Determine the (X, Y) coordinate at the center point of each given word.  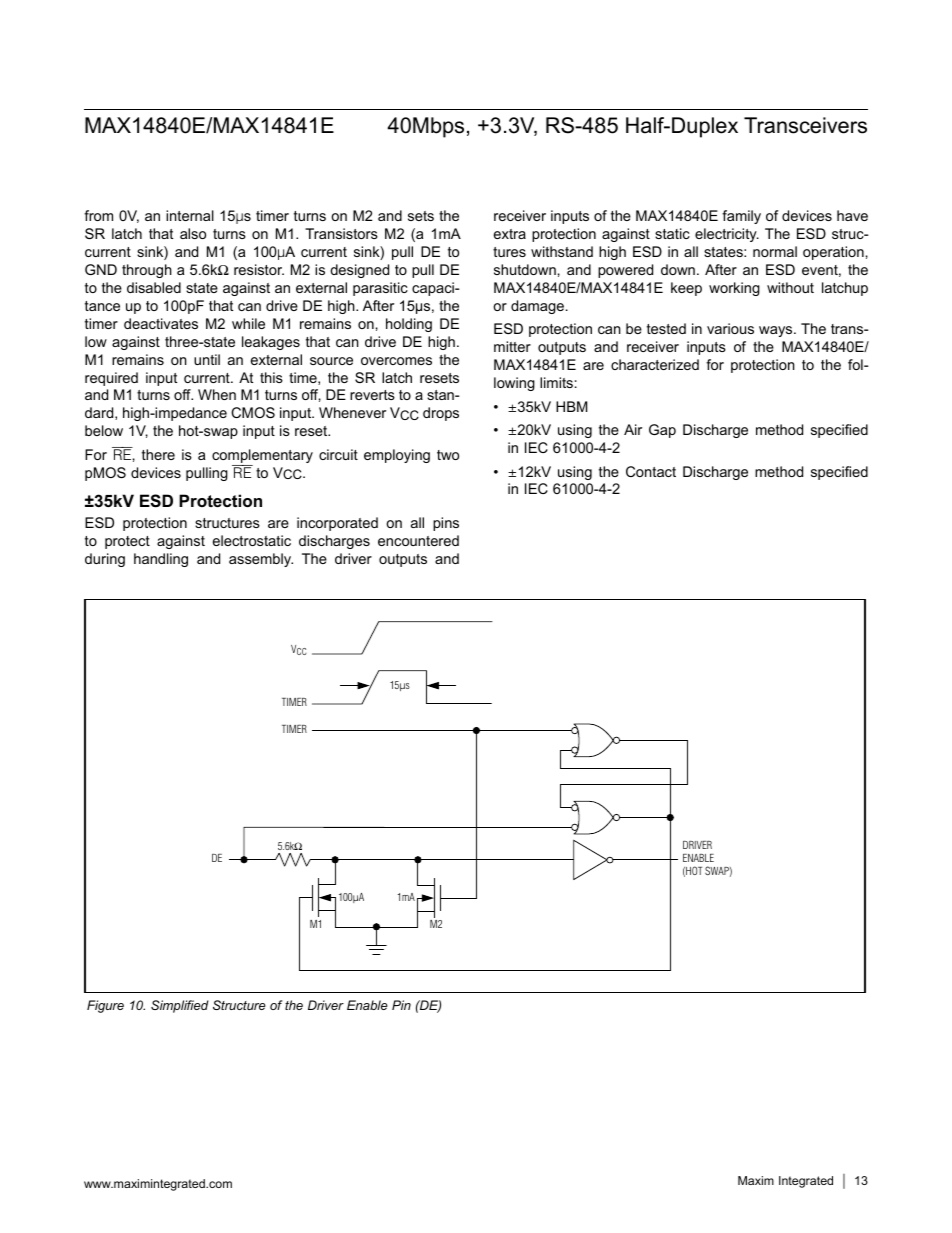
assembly (261, 560)
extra (510, 234)
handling (161, 560)
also (193, 233)
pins (446, 524)
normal (775, 251)
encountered (418, 540)
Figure (105, 1006)
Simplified (180, 1006)
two (448, 455)
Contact (651, 471)
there (158, 454)
